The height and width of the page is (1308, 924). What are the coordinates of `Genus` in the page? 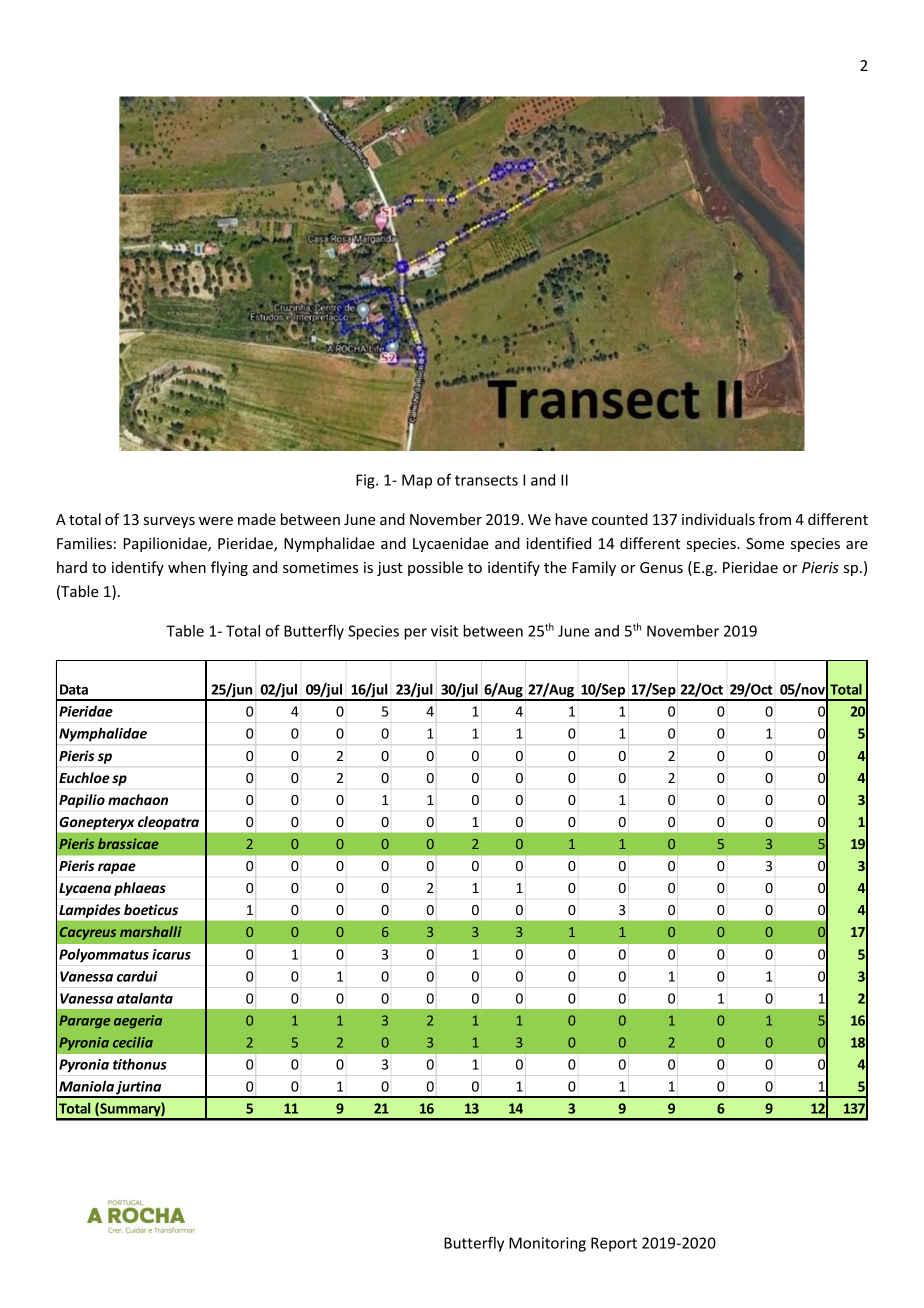 It's located at (661, 567).
